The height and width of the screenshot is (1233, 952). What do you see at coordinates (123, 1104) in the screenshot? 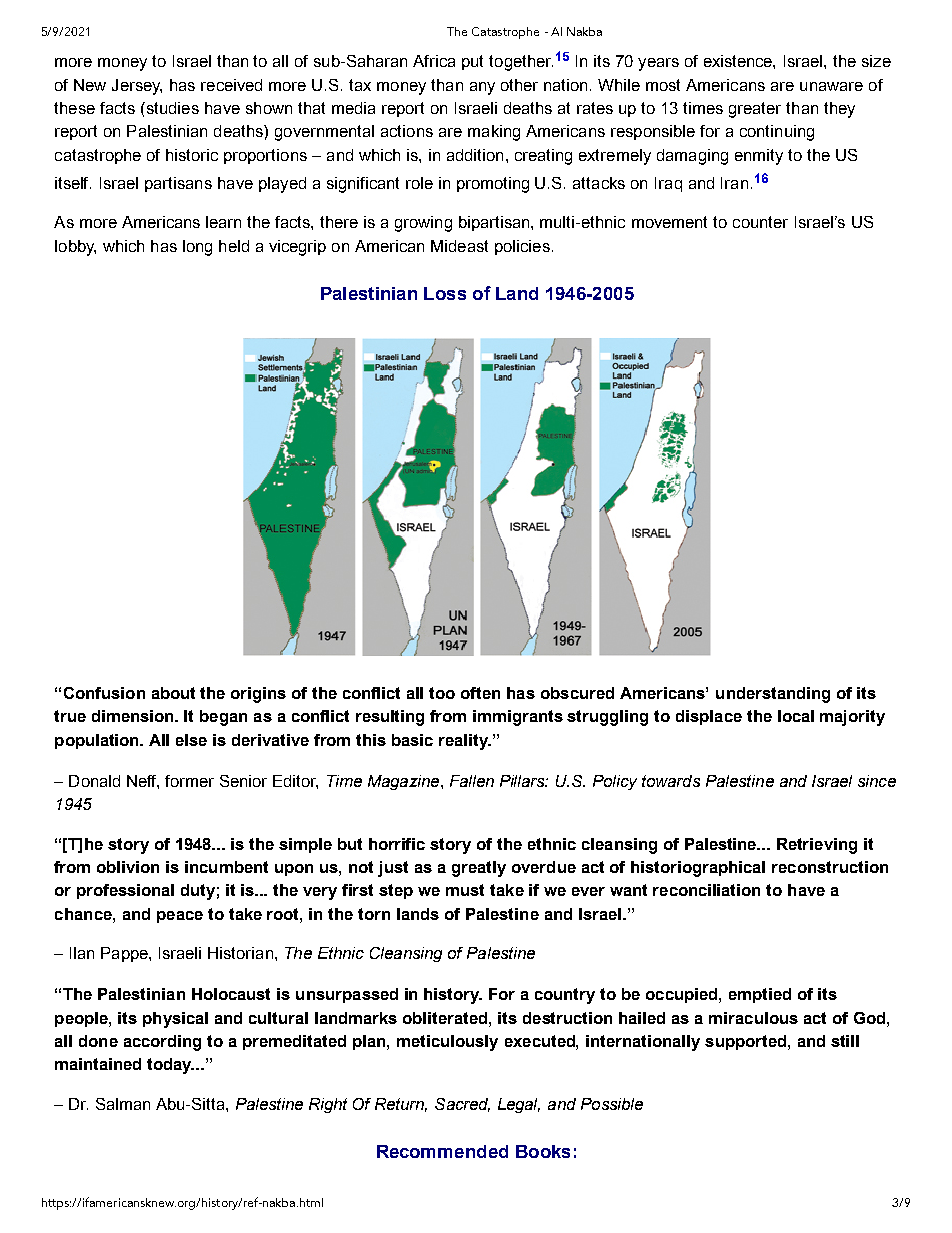
I see `Salman` at bounding box center [123, 1104].
